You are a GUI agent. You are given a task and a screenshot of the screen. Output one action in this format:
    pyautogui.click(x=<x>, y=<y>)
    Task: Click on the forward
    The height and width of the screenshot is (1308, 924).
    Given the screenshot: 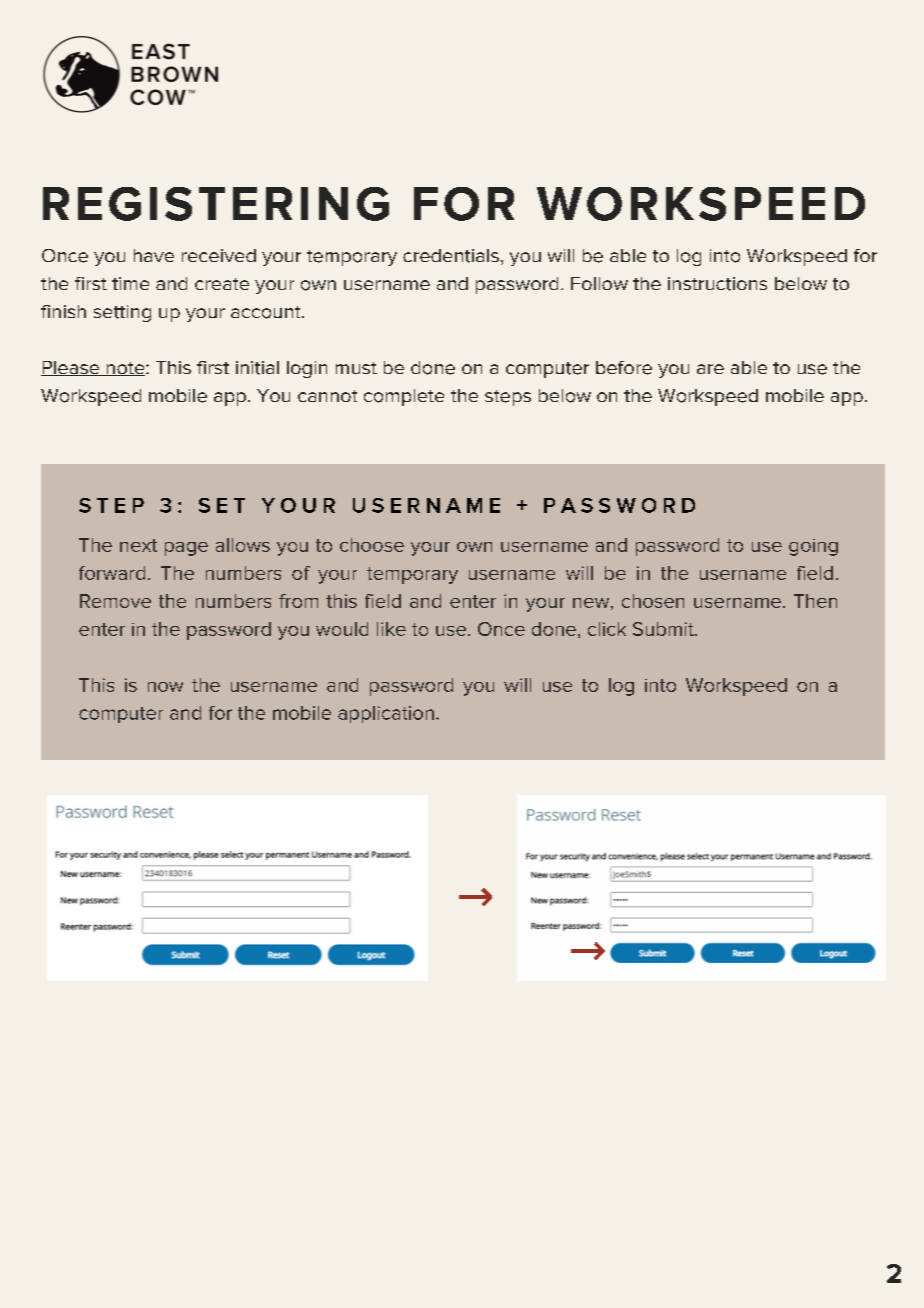 What is the action you would take?
    pyautogui.click(x=112, y=573)
